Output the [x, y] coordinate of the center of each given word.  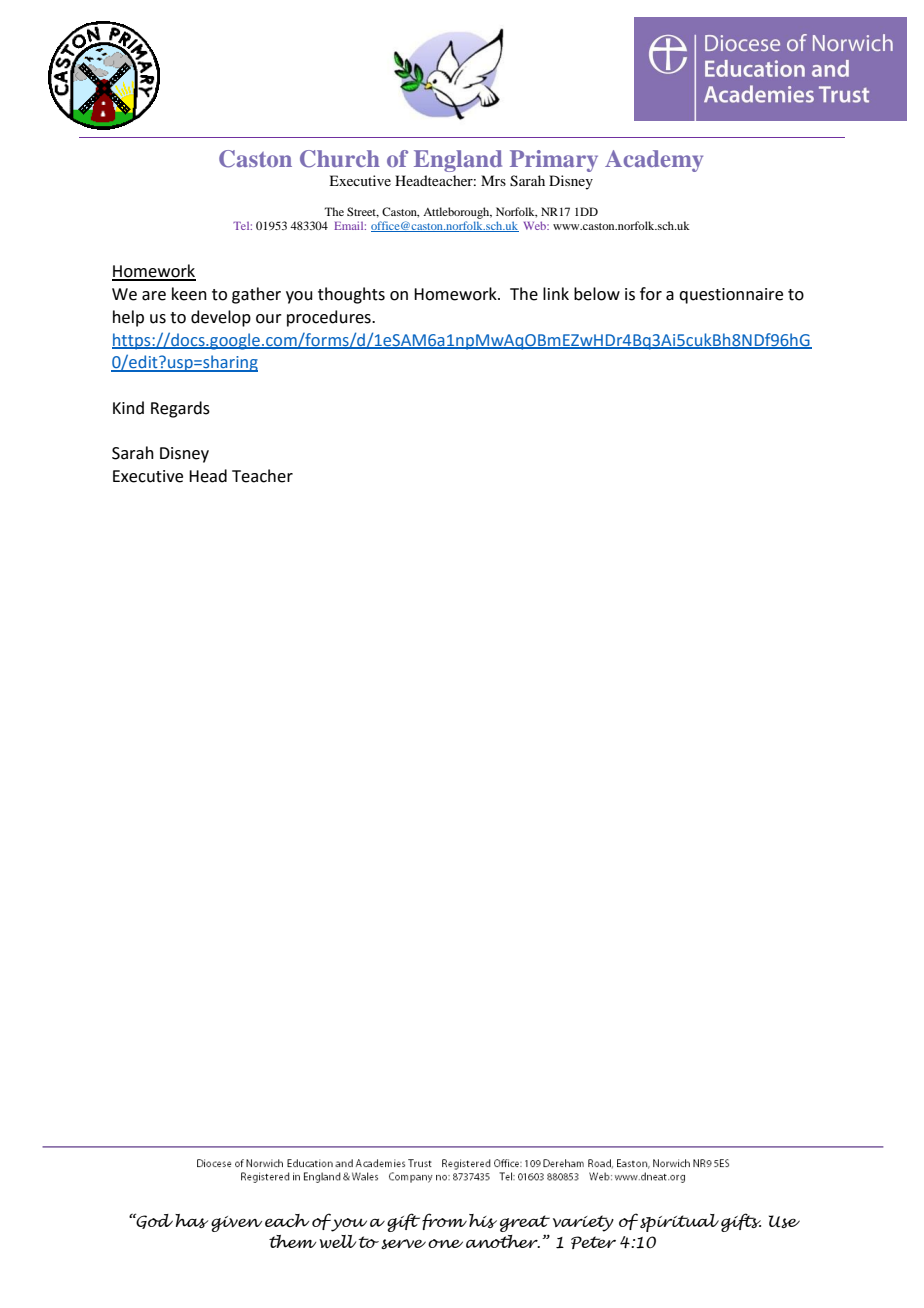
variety [583, 1223]
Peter [593, 1242]
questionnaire [731, 296]
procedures [330, 318]
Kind [128, 408]
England [458, 161]
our [269, 319]
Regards [180, 409]
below [597, 294]
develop [221, 318]
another [503, 1241]
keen [189, 294]
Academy [654, 161]
